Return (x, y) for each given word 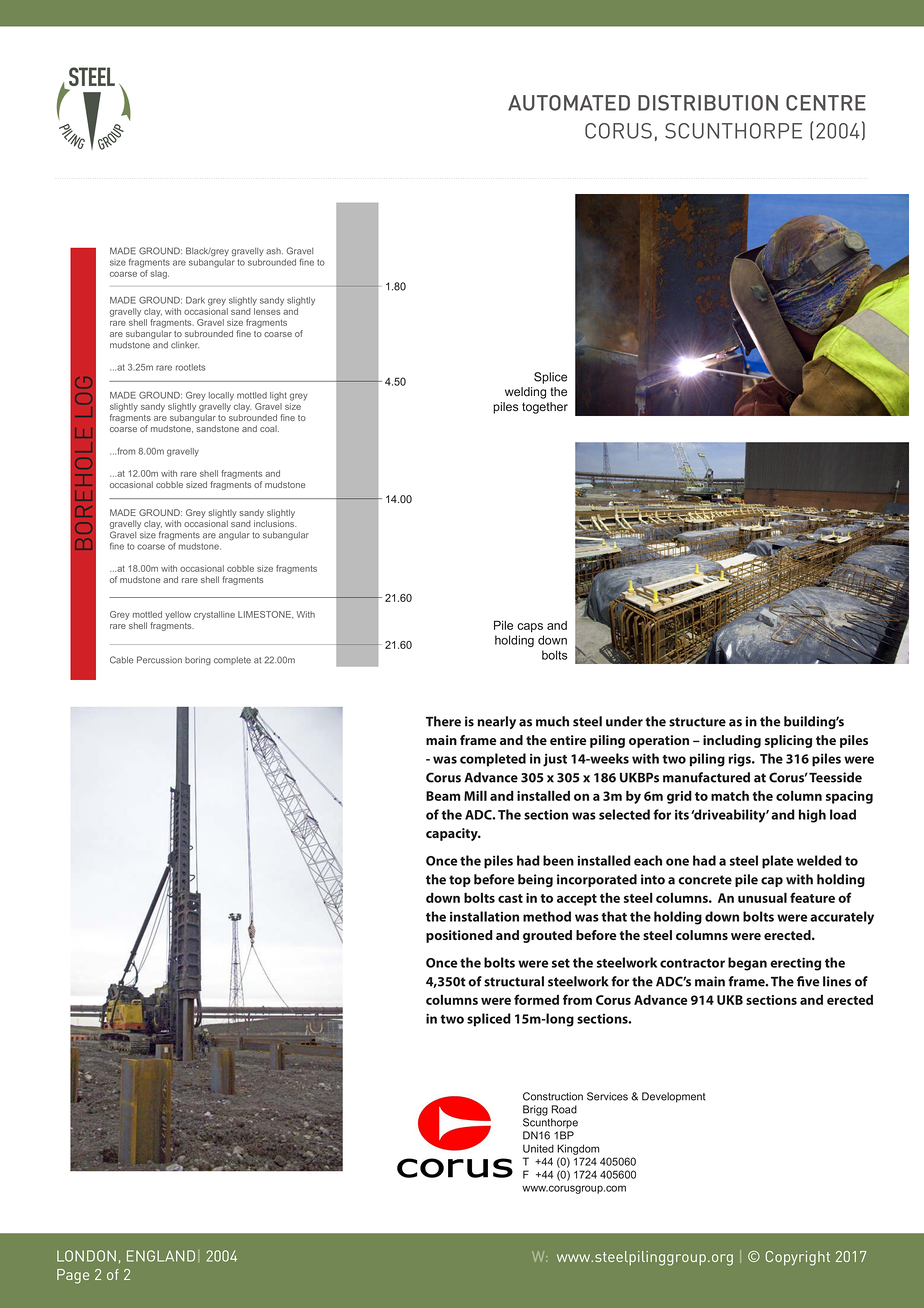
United (538, 1148)
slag (159, 274)
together (545, 408)
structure (697, 722)
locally (221, 396)
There (443, 721)
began (747, 964)
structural (514, 981)
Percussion (159, 660)
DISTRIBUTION (708, 103)
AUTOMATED (569, 103)
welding (525, 393)
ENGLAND (161, 1256)
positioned (459, 936)
